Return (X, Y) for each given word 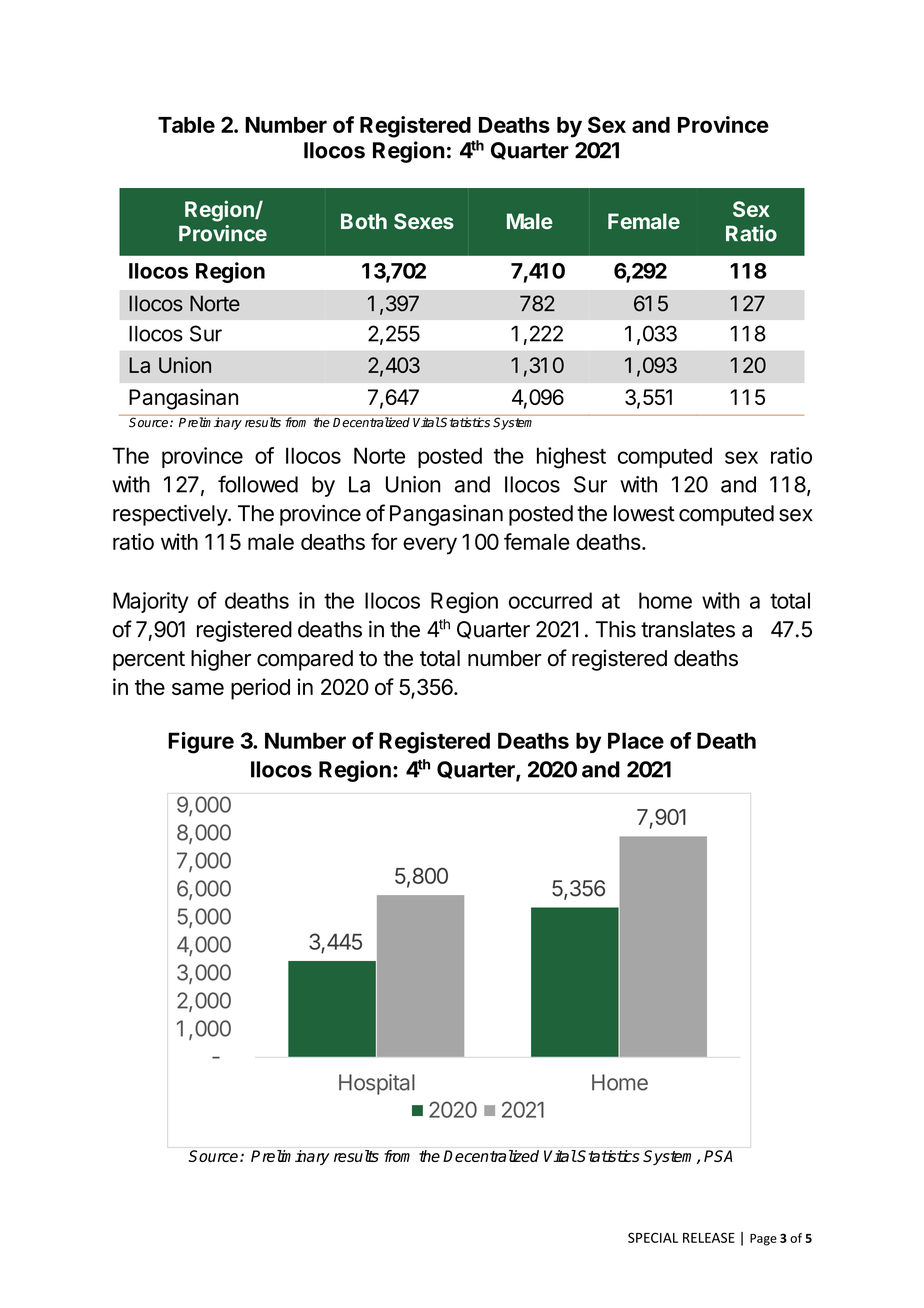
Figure (201, 743)
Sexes (424, 221)
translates (688, 629)
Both (364, 221)
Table (186, 125)
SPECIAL (653, 1237)
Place (636, 740)
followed (258, 484)
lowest (644, 513)
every (430, 546)
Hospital (377, 1084)
